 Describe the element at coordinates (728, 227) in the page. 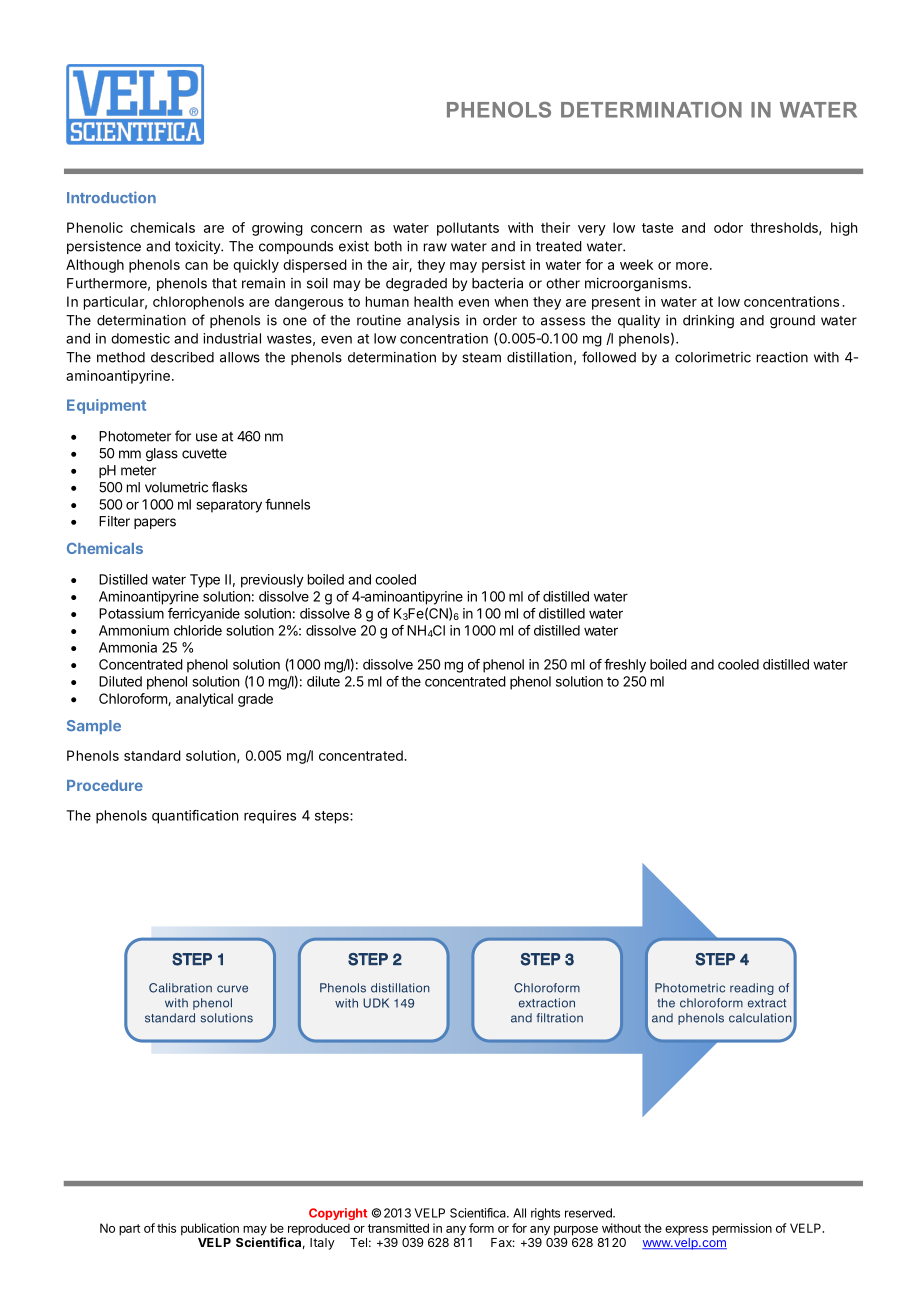

I see `odor` at that location.
